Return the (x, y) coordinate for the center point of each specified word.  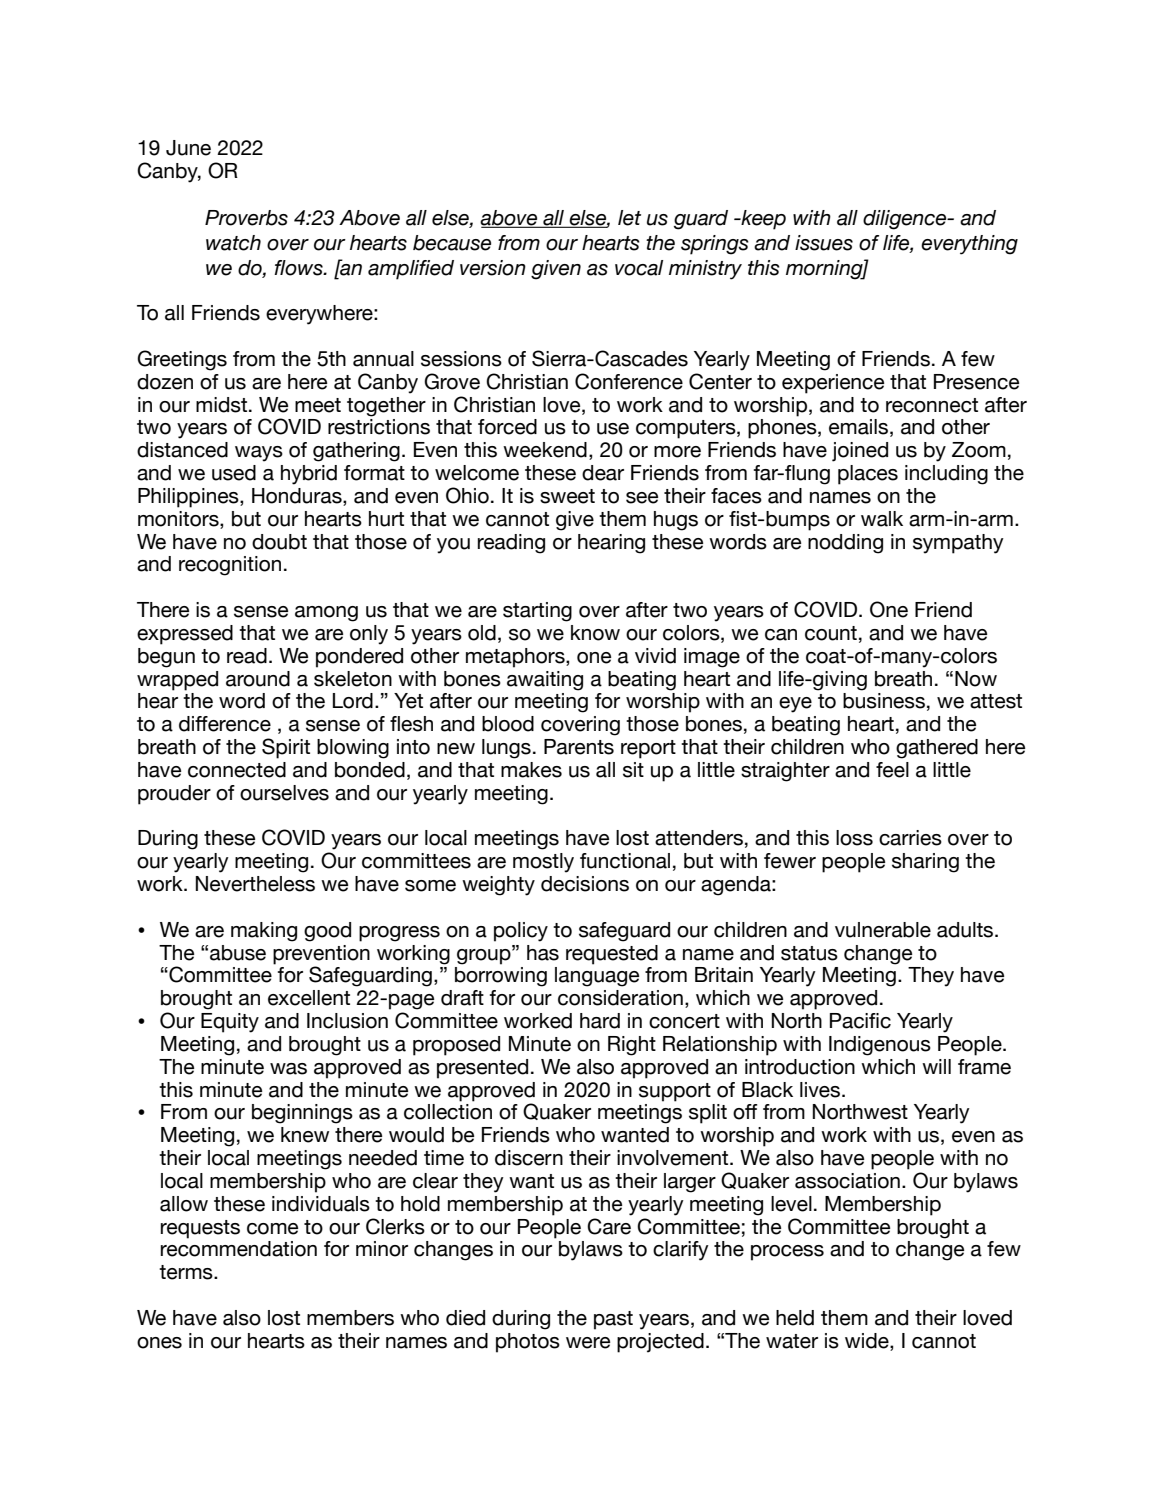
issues (824, 243)
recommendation (239, 1249)
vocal (639, 268)
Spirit (286, 748)
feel (892, 770)
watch (233, 243)
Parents (579, 747)
